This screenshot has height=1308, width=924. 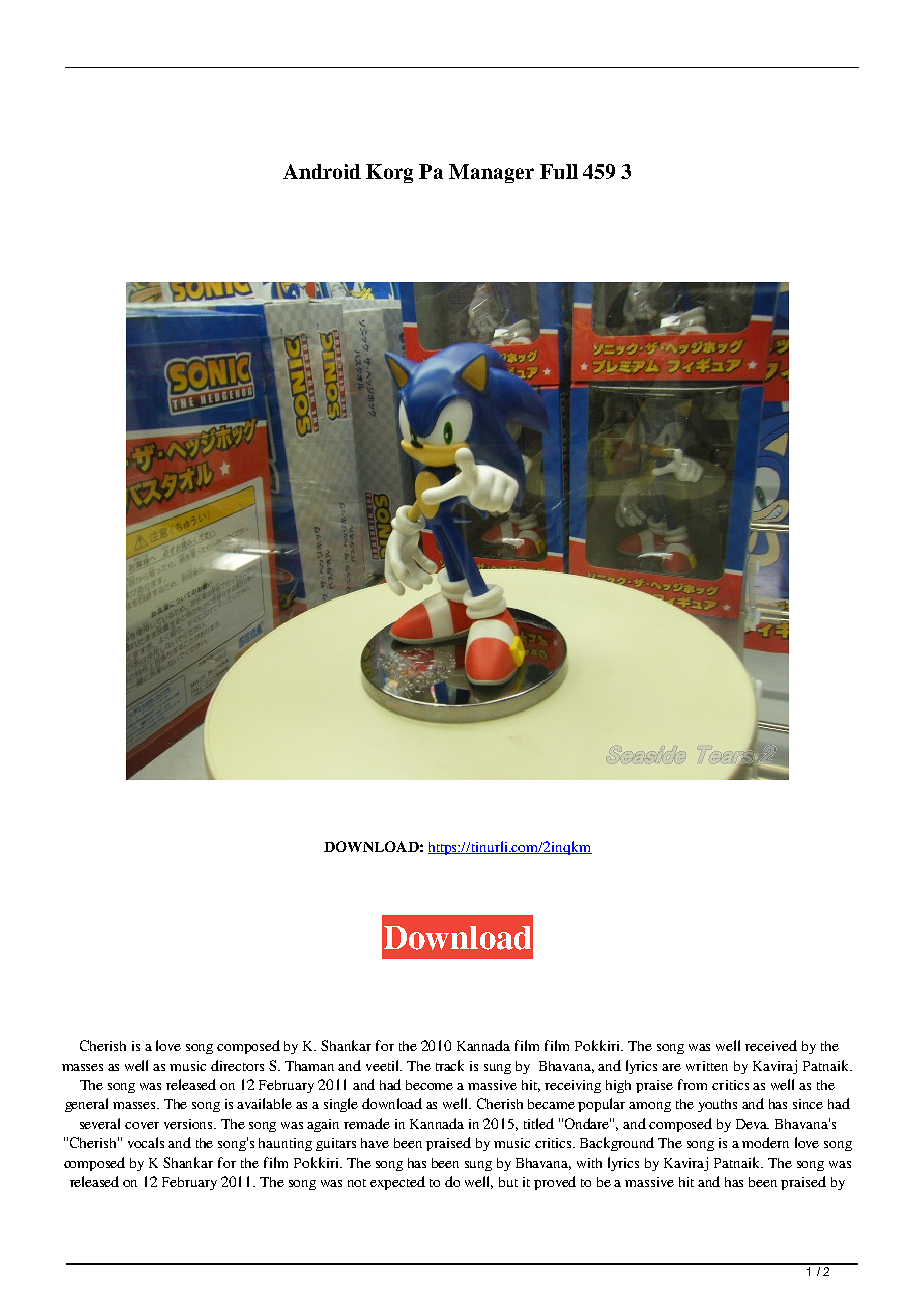 I want to click on directors, so click(x=237, y=1065).
